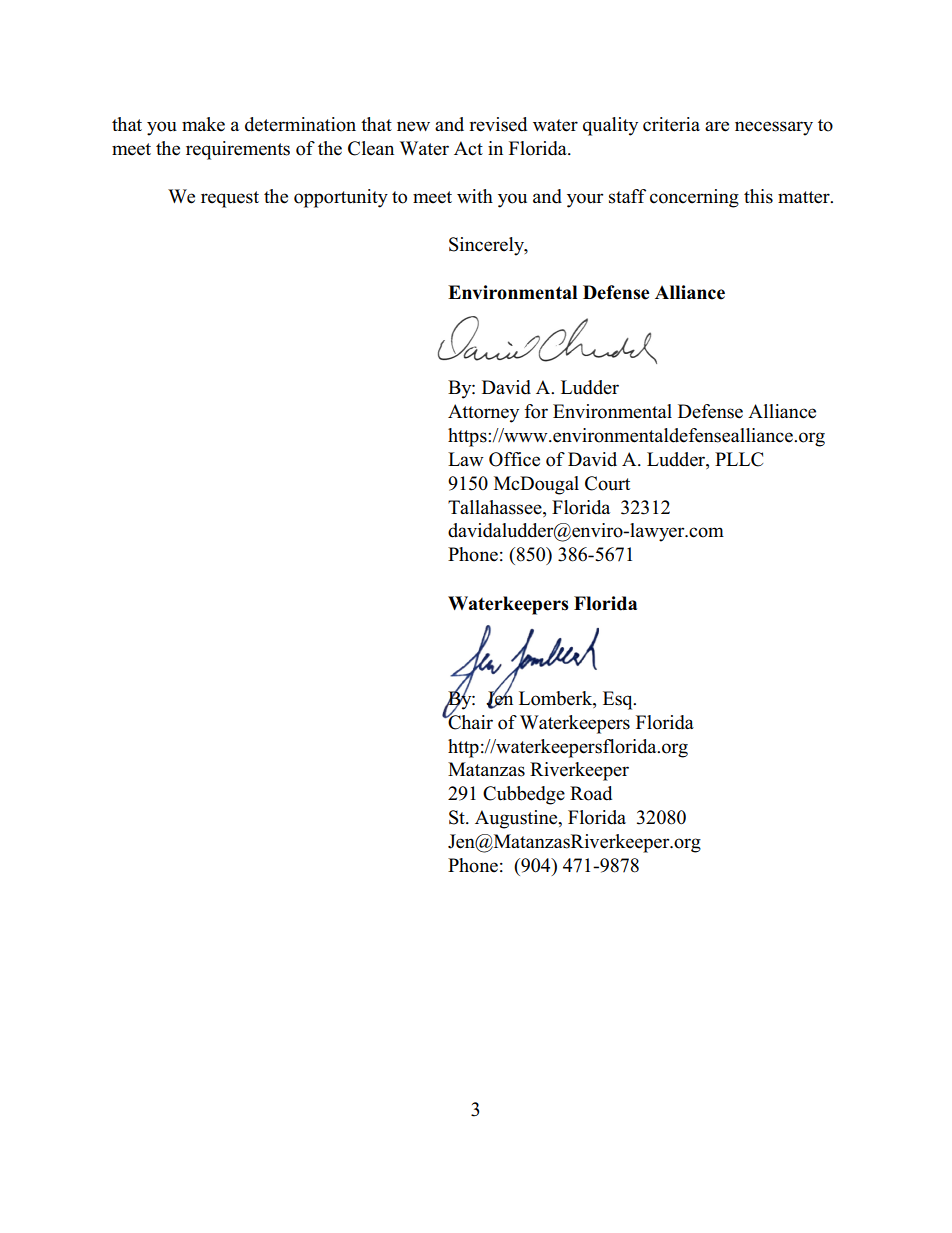 The width and height of the screenshot is (952, 1233). I want to click on PLLC, so click(739, 459).
